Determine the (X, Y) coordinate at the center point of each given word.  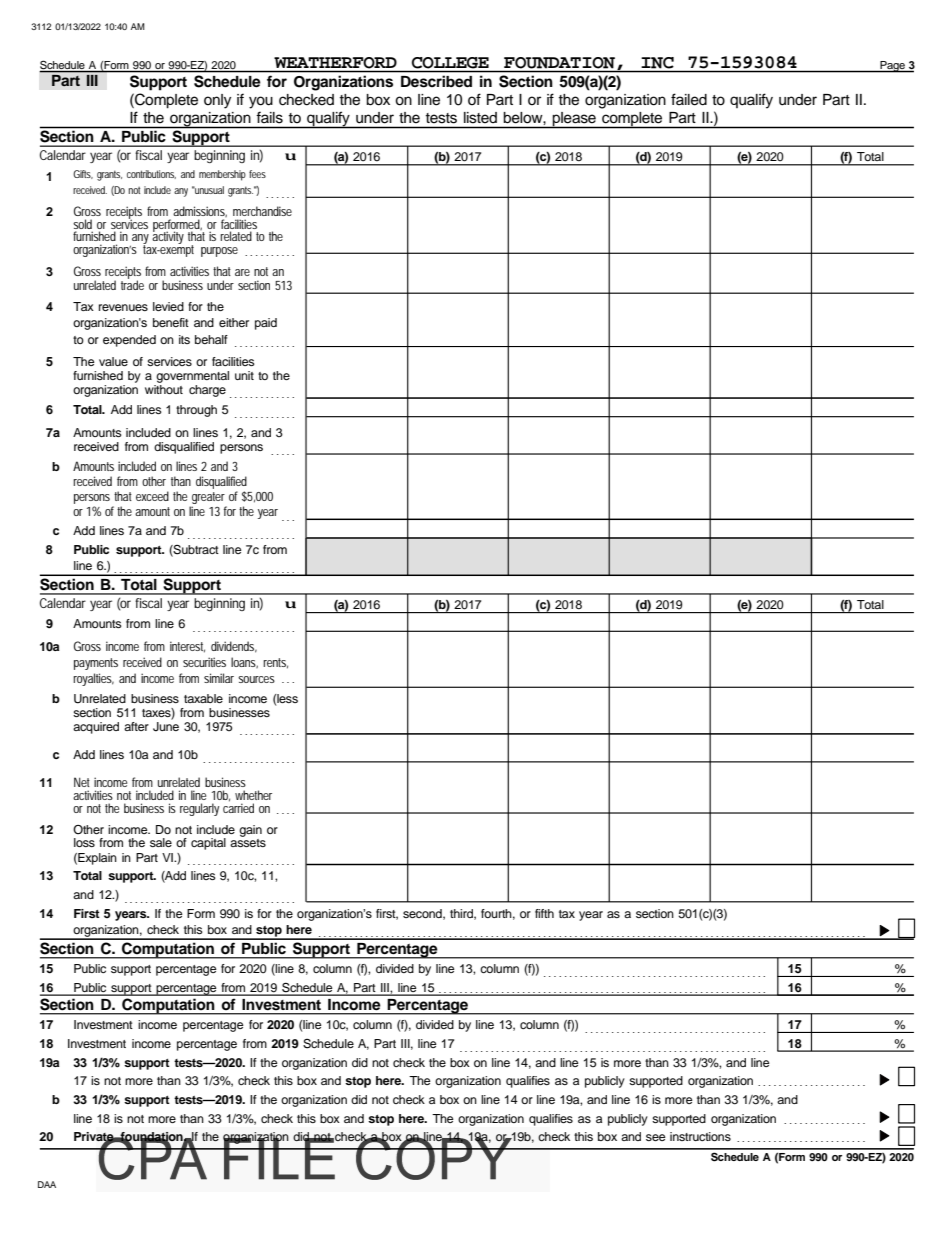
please (574, 120)
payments (96, 664)
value (113, 361)
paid (266, 324)
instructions (700, 1136)
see (656, 1137)
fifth (544, 913)
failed (689, 99)
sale (161, 842)
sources (256, 679)
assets (248, 843)
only (217, 101)
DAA (47, 1184)
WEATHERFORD (335, 62)
